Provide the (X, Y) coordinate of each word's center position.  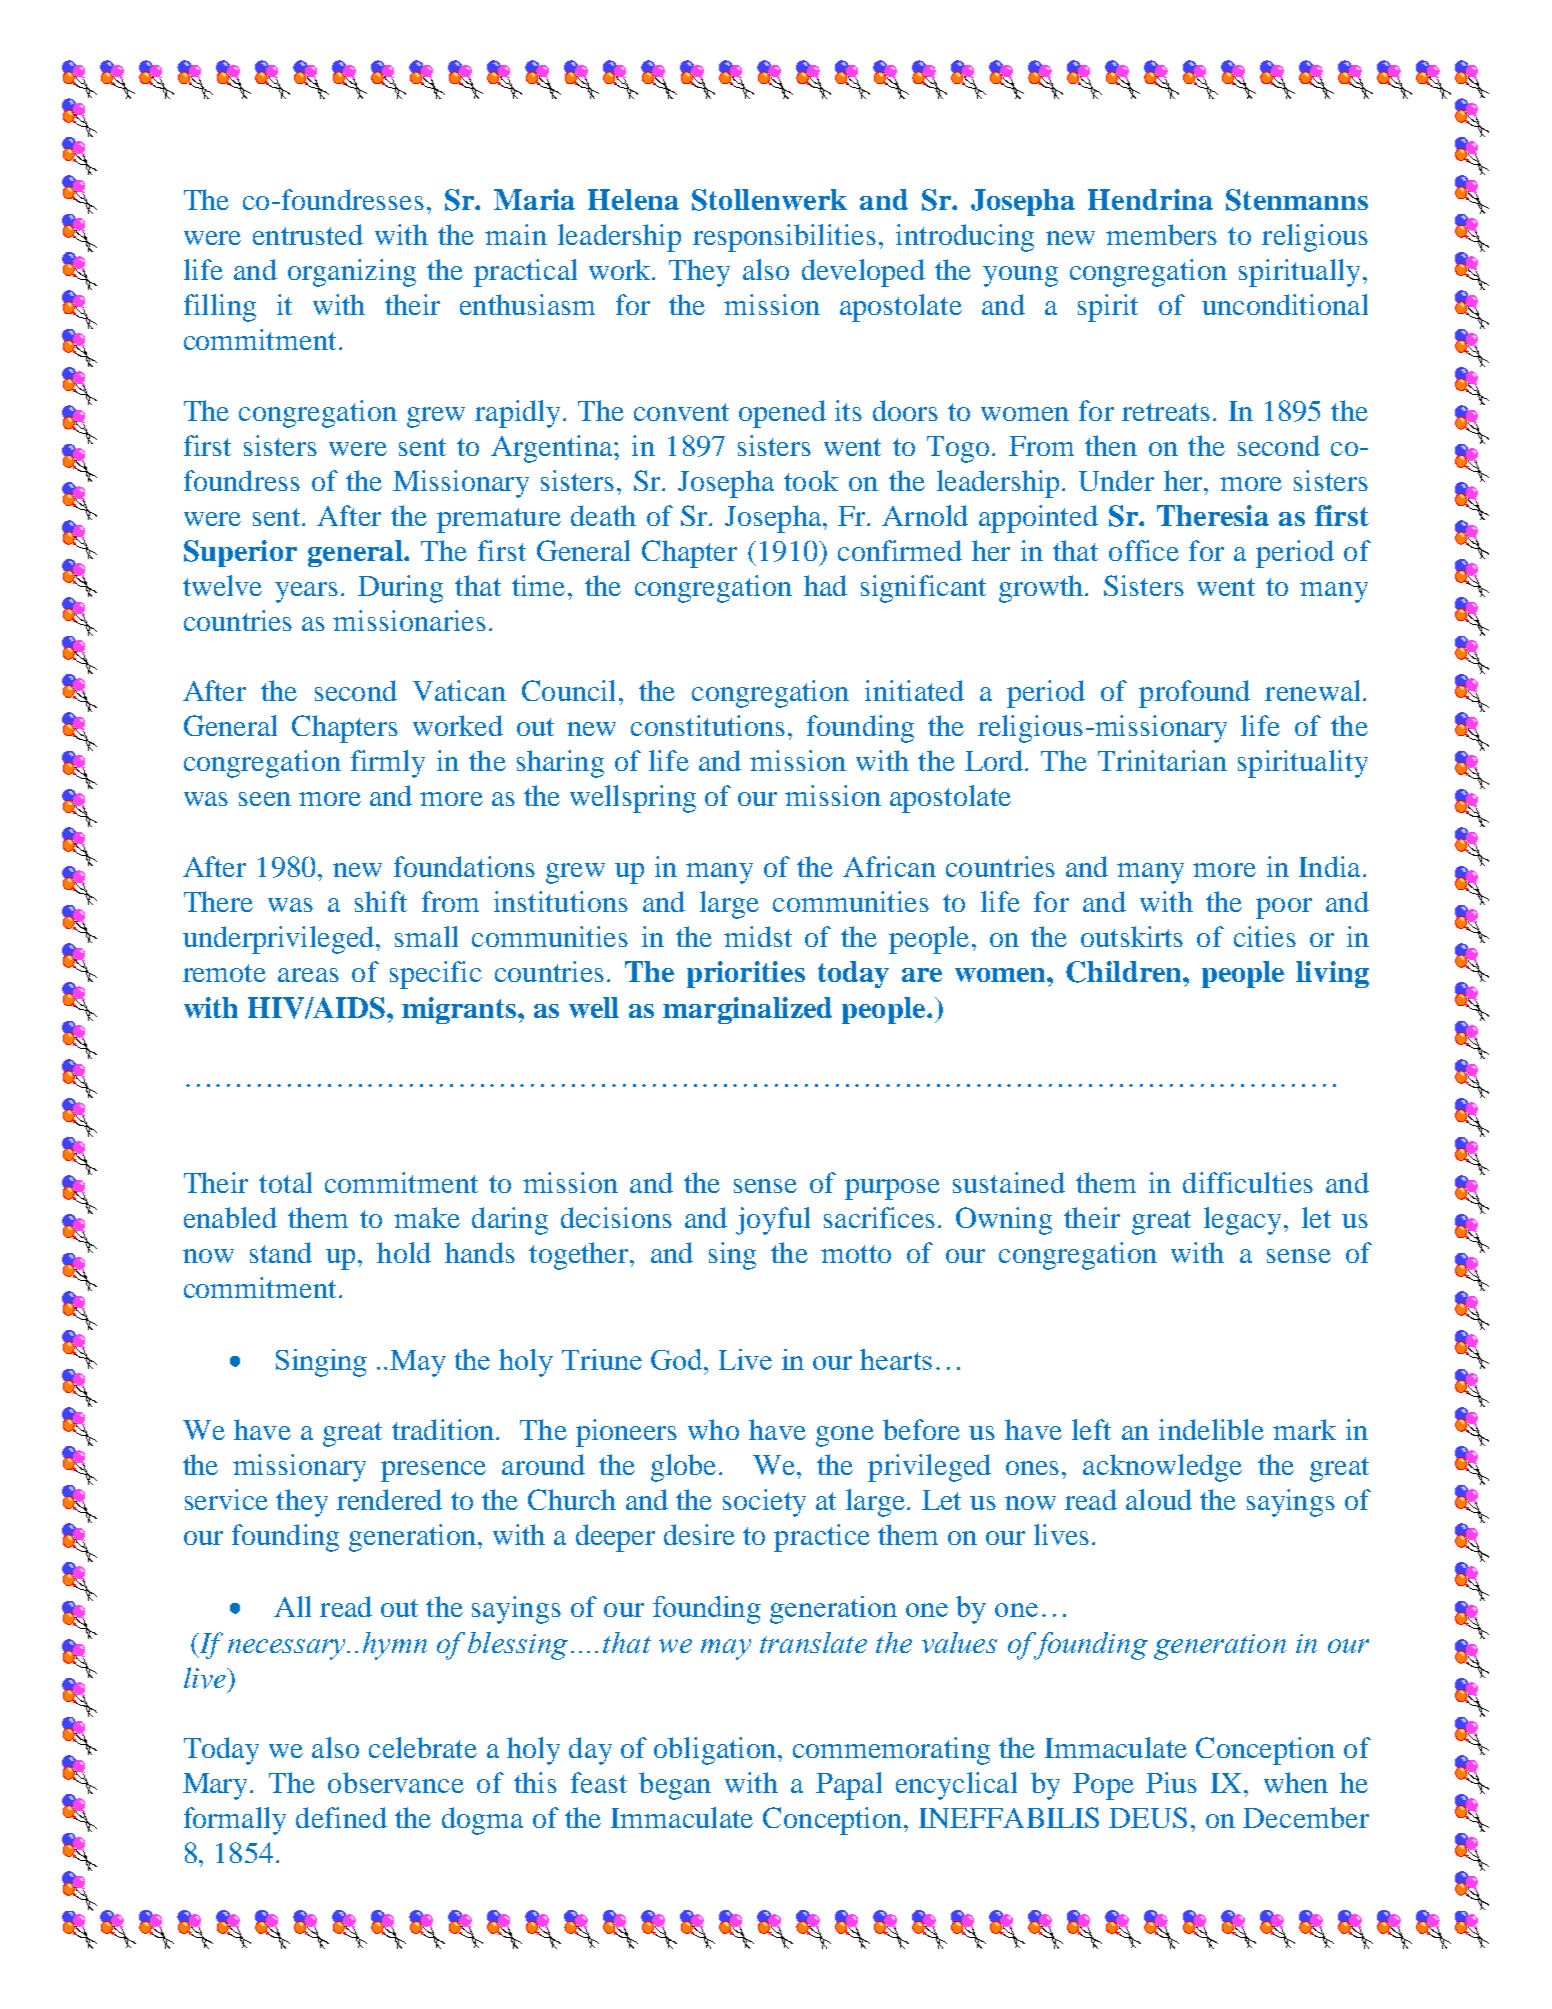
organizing (352, 273)
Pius (1171, 1782)
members (1161, 234)
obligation (715, 1751)
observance (396, 1782)
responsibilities (784, 238)
